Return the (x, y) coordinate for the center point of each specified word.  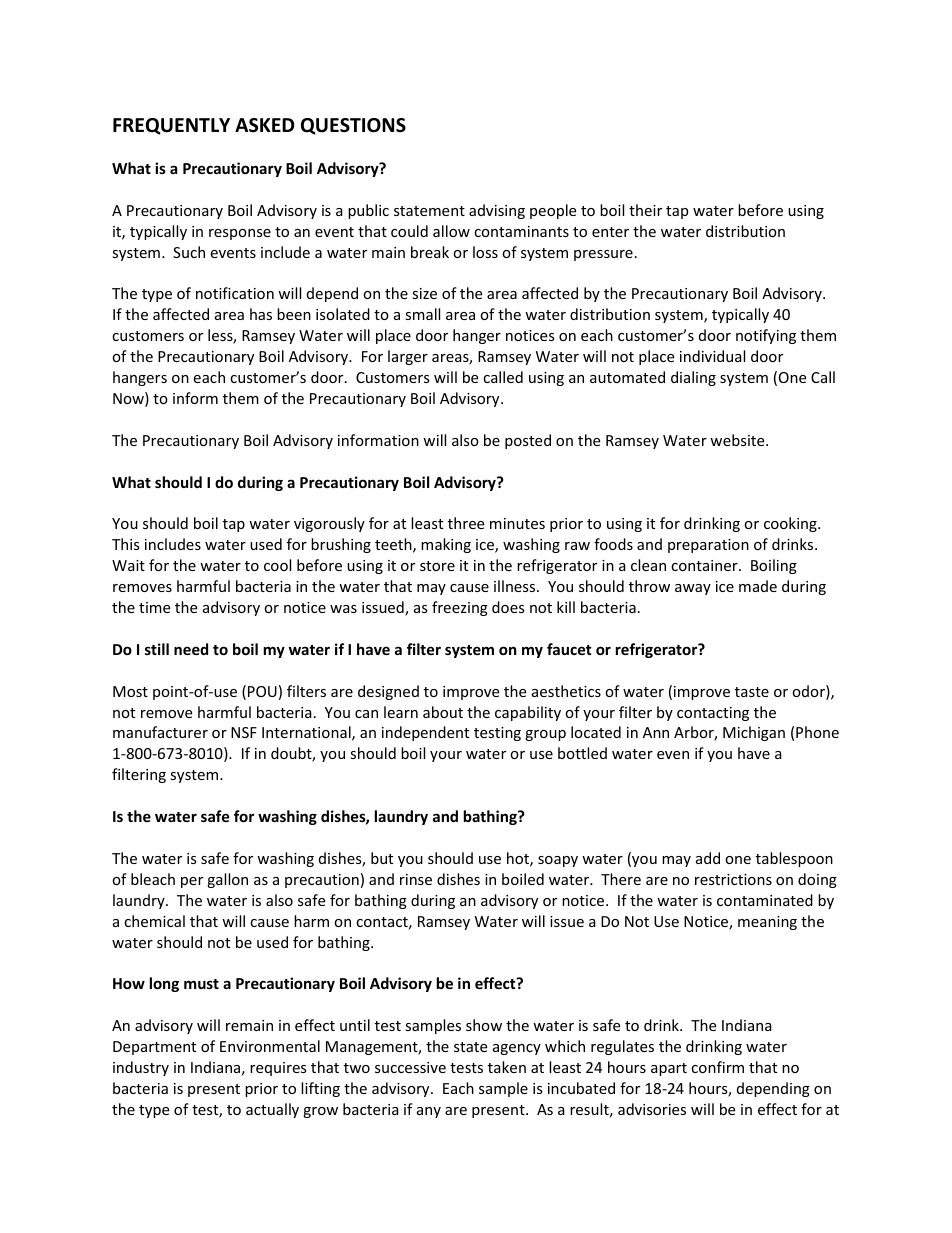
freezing (460, 608)
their (645, 210)
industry (141, 1068)
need (191, 649)
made (758, 586)
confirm (717, 1067)
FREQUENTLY (171, 126)
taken (507, 1067)
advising (497, 211)
